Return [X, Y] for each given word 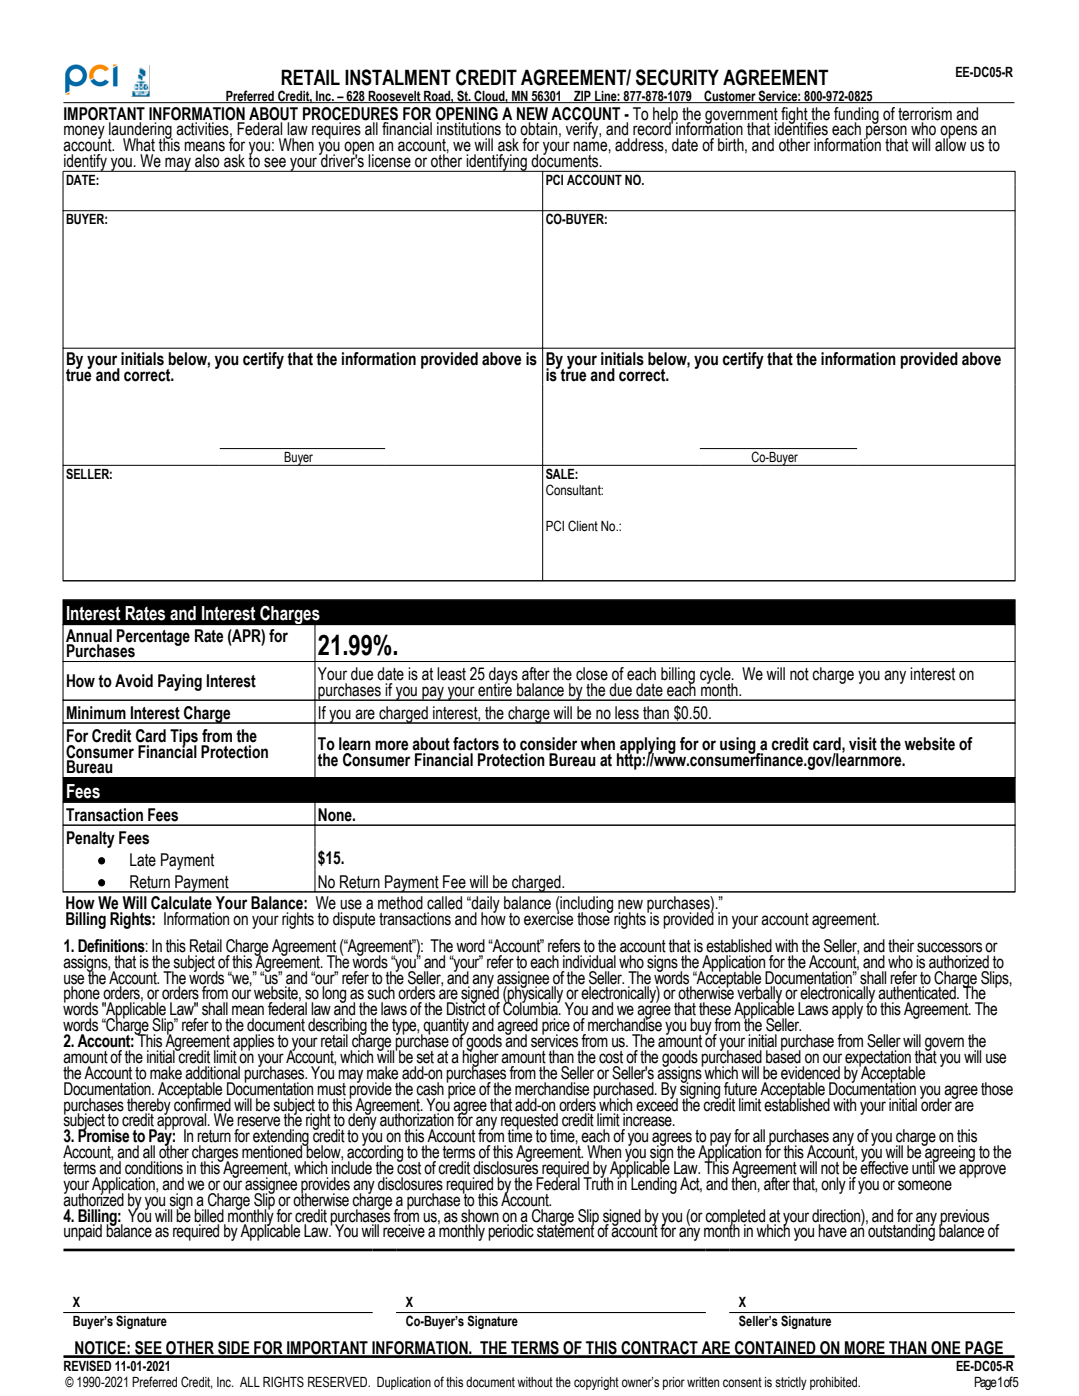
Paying [180, 682]
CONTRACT [659, 1349]
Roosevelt [394, 97]
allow [950, 144]
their [901, 946]
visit [863, 744]
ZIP [582, 97]
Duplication [404, 1383]
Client [583, 526]
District [466, 1008]
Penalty [91, 839]
